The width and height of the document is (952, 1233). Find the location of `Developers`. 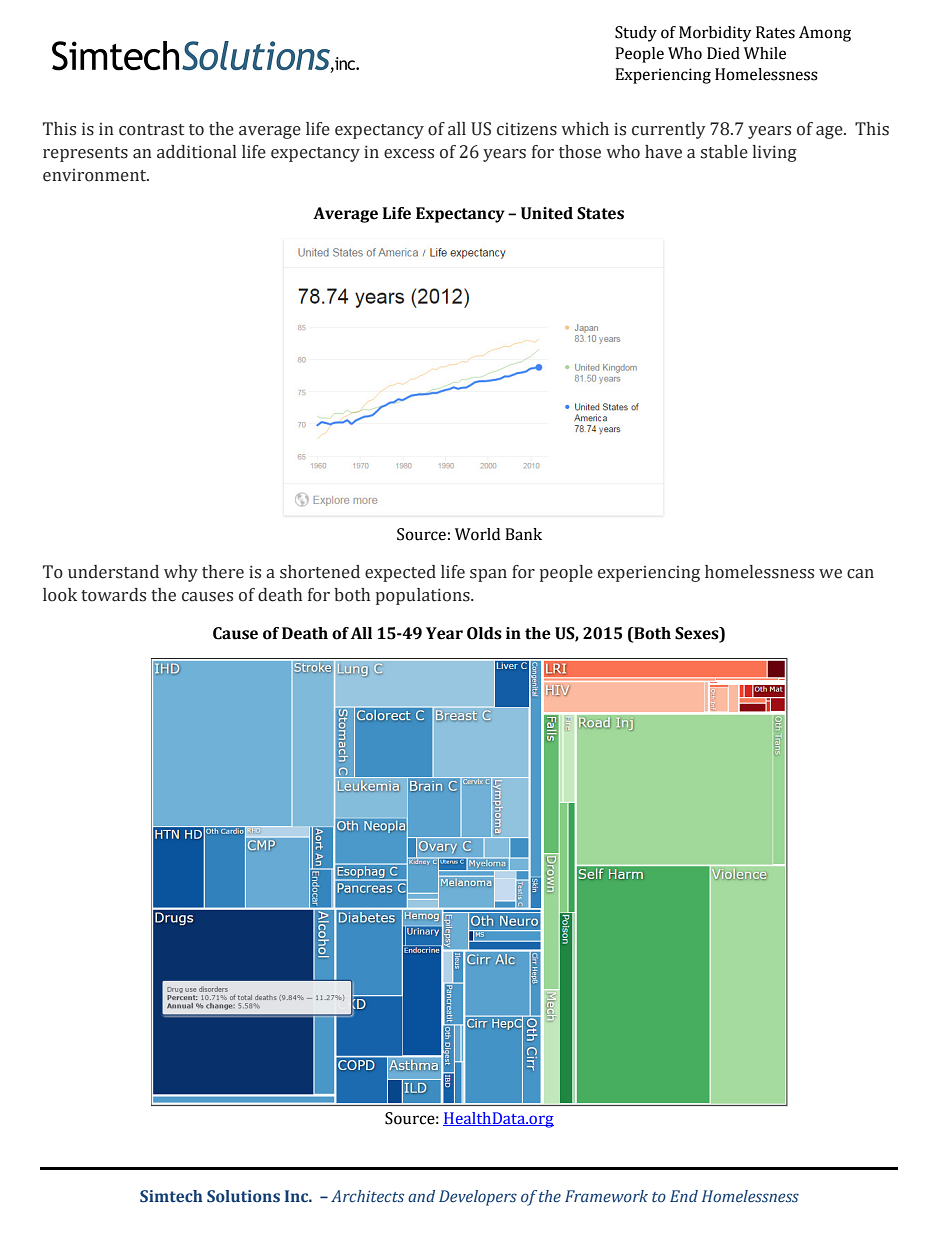

Developers is located at coordinates (478, 1198).
